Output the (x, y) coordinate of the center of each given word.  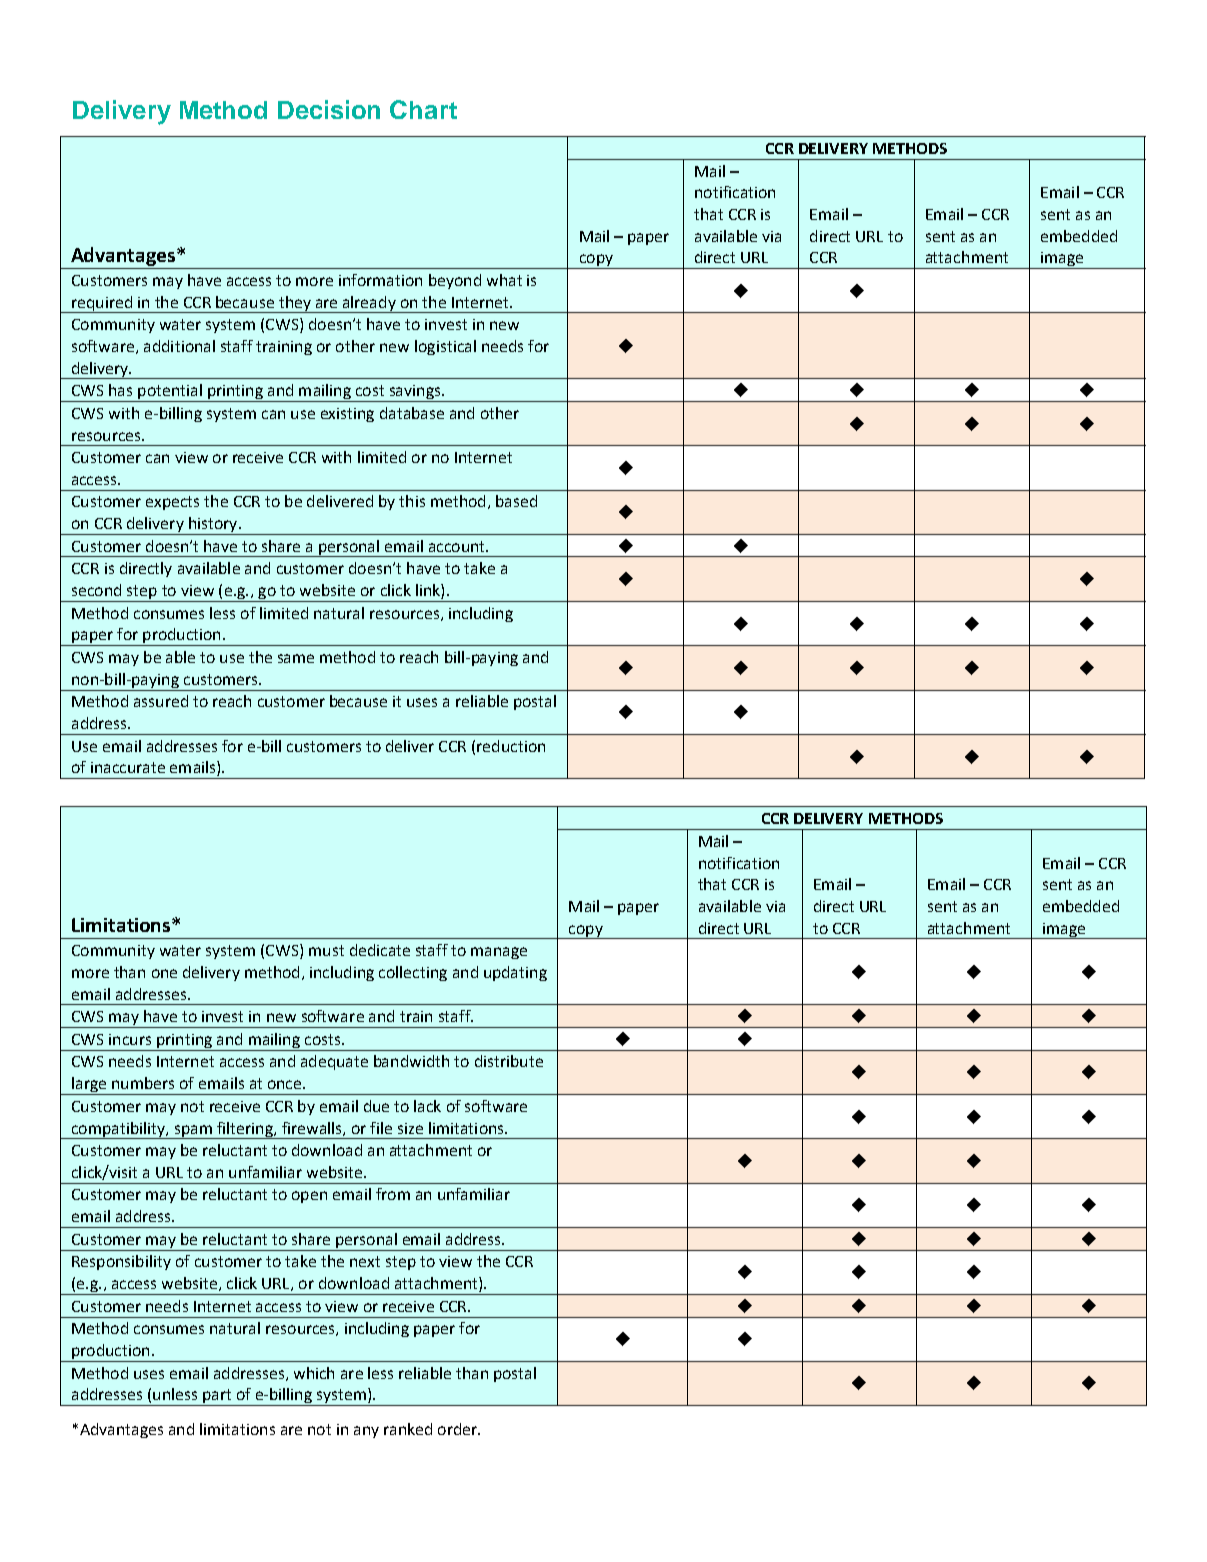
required (102, 304)
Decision (329, 109)
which (314, 1373)
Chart (423, 109)
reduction (511, 746)
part (217, 1397)
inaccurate (128, 767)
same (296, 658)
